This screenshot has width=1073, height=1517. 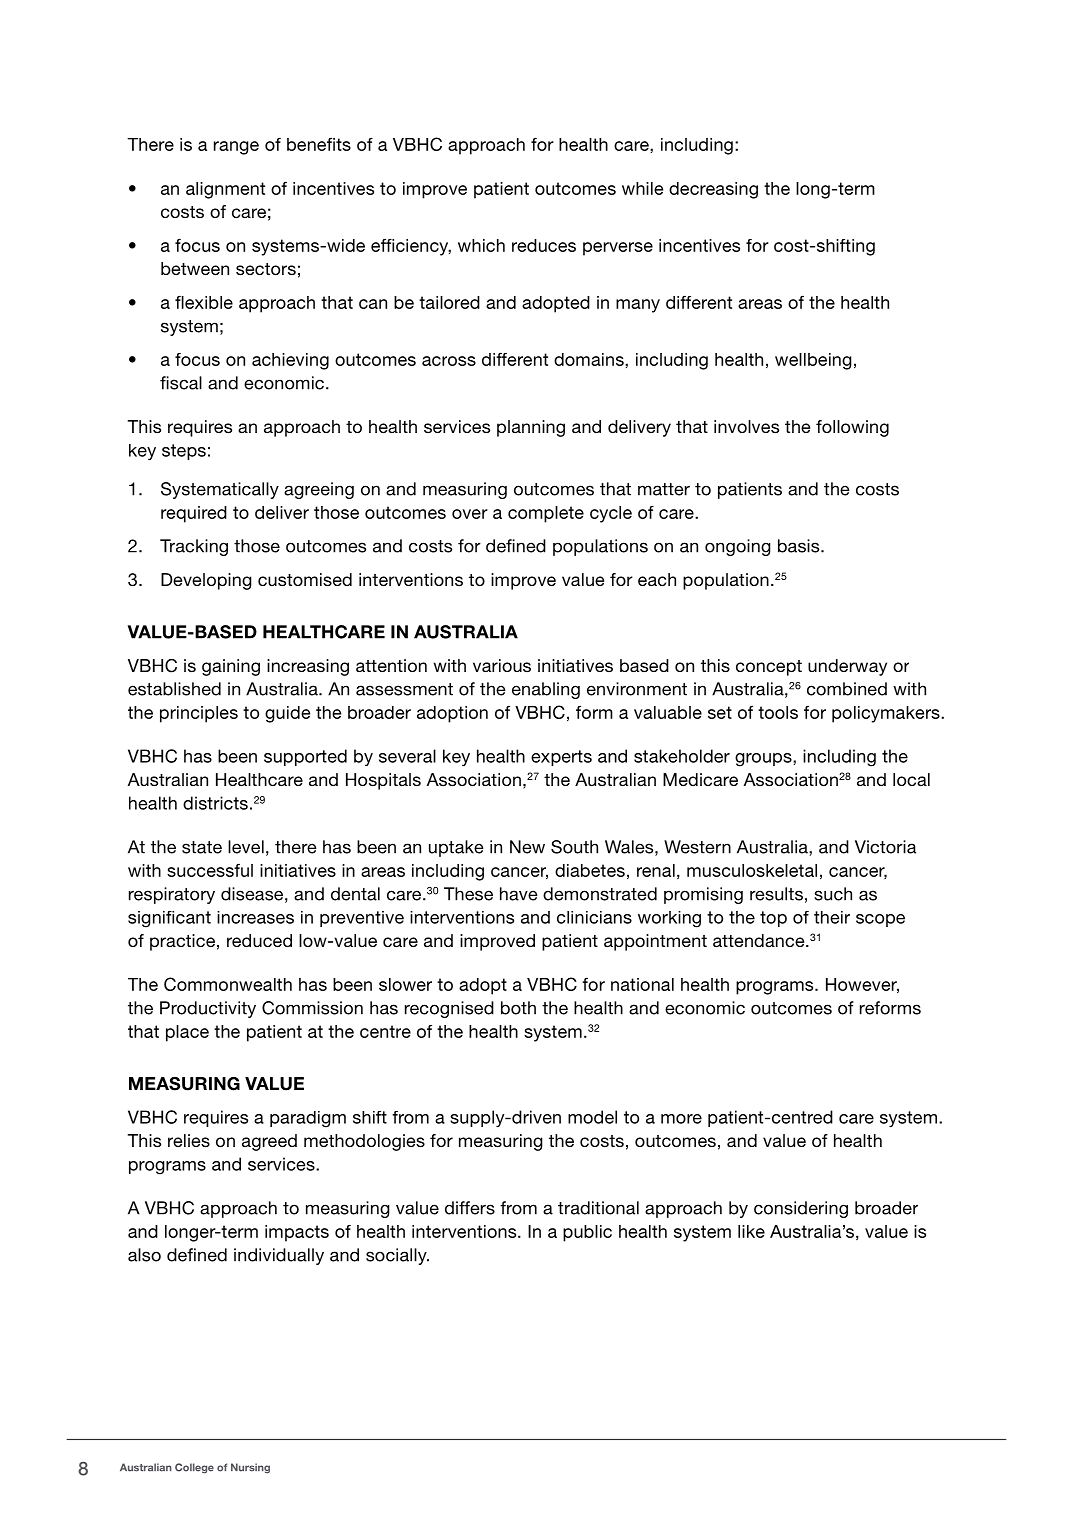 I want to click on their, so click(x=832, y=917).
